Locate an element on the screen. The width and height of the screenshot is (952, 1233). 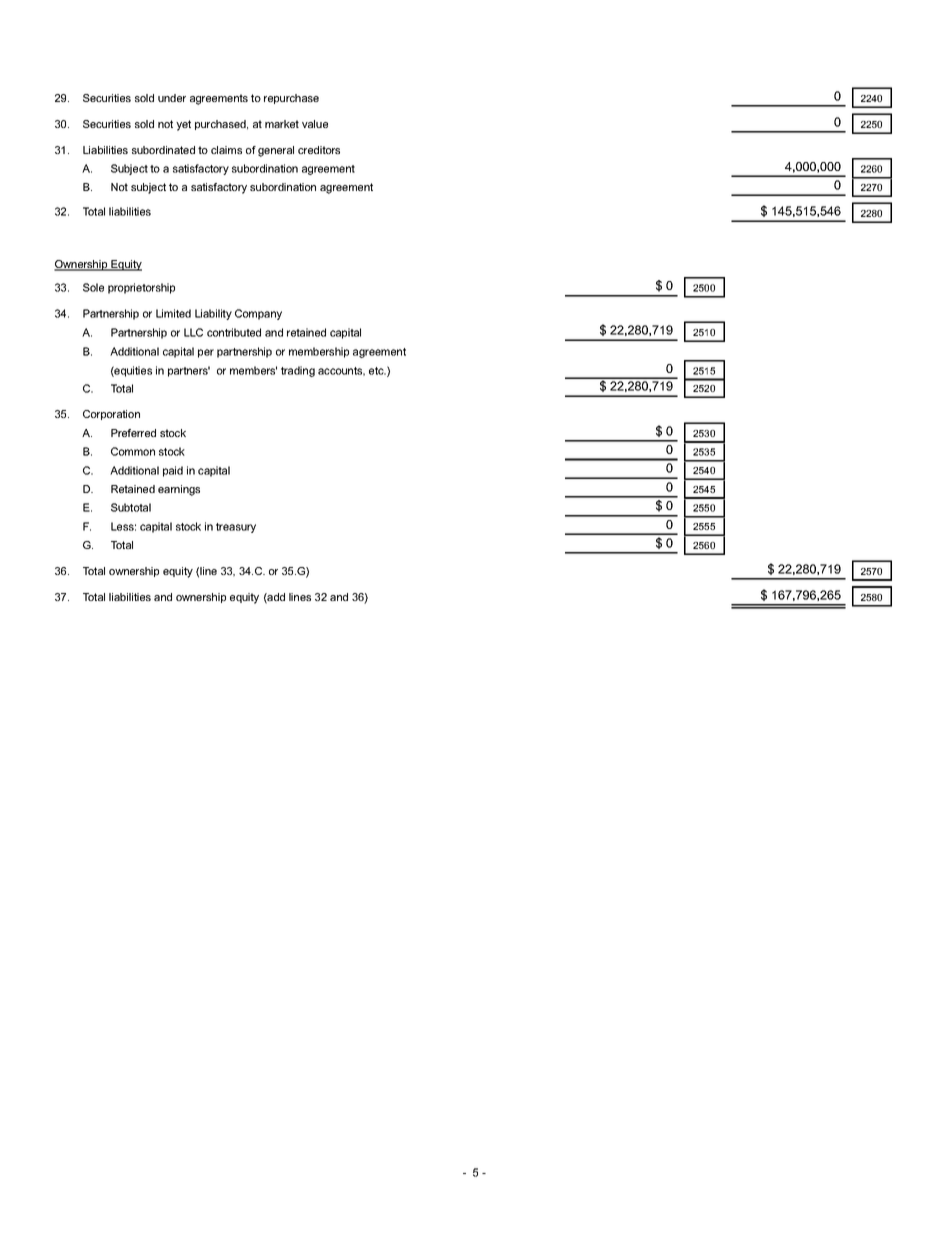
yet is located at coordinates (183, 125).
